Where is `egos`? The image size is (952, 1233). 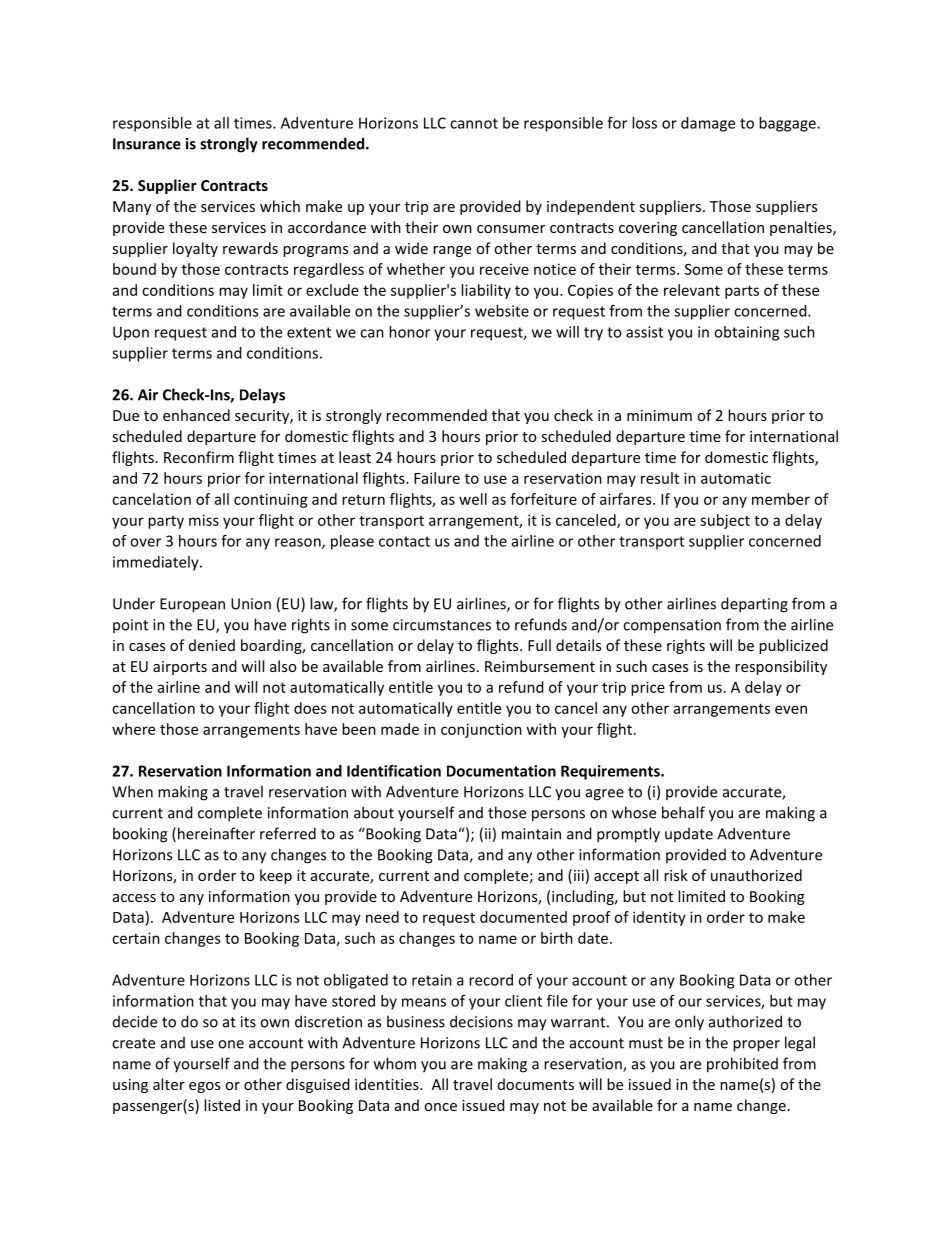 egos is located at coordinates (204, 1087).
